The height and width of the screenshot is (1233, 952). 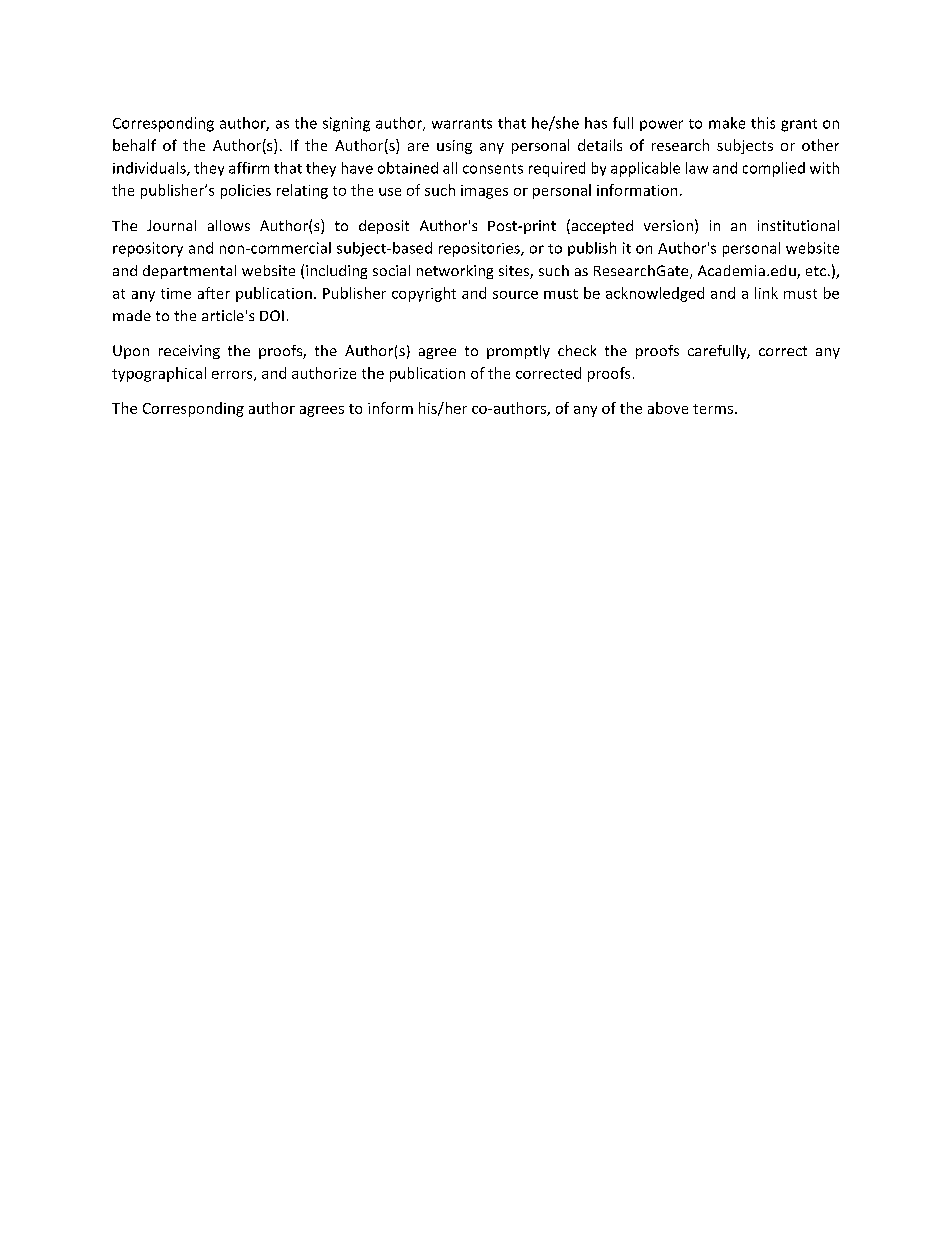 What do you see at coordinates (484, 192) in the screenshot?
I see `images` at bounding box center [484, 192].
